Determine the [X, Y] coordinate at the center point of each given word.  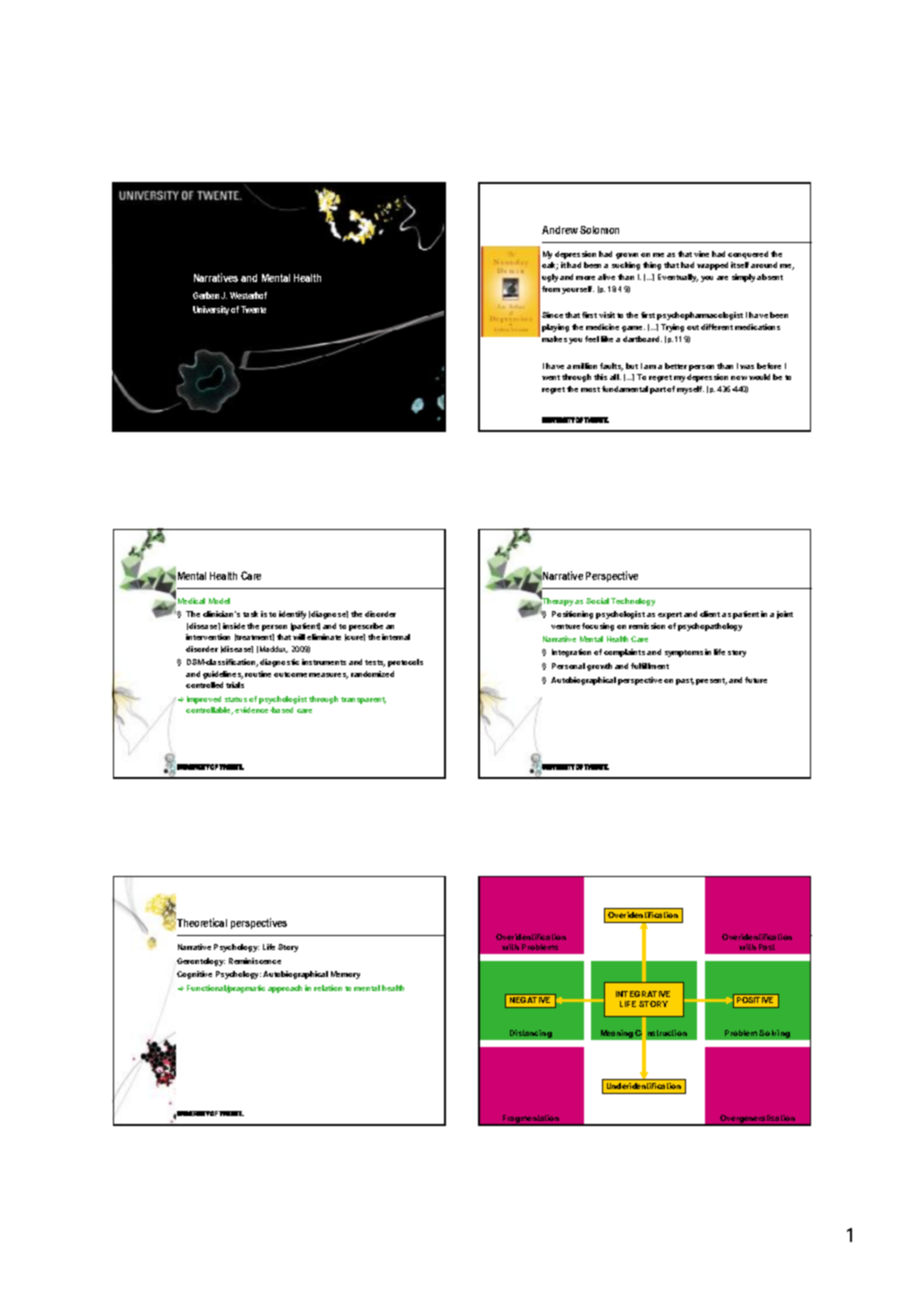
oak [550, 266]
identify [292, 615]
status [236, 699]
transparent [363, 700]
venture [565, 626]
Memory [345, 975]
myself [690, 390]
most [590, 389]
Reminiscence [255, 961]
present [711, 681]
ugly [550, 278]
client [710, 614]
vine [701, 254]
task [250, 614]
